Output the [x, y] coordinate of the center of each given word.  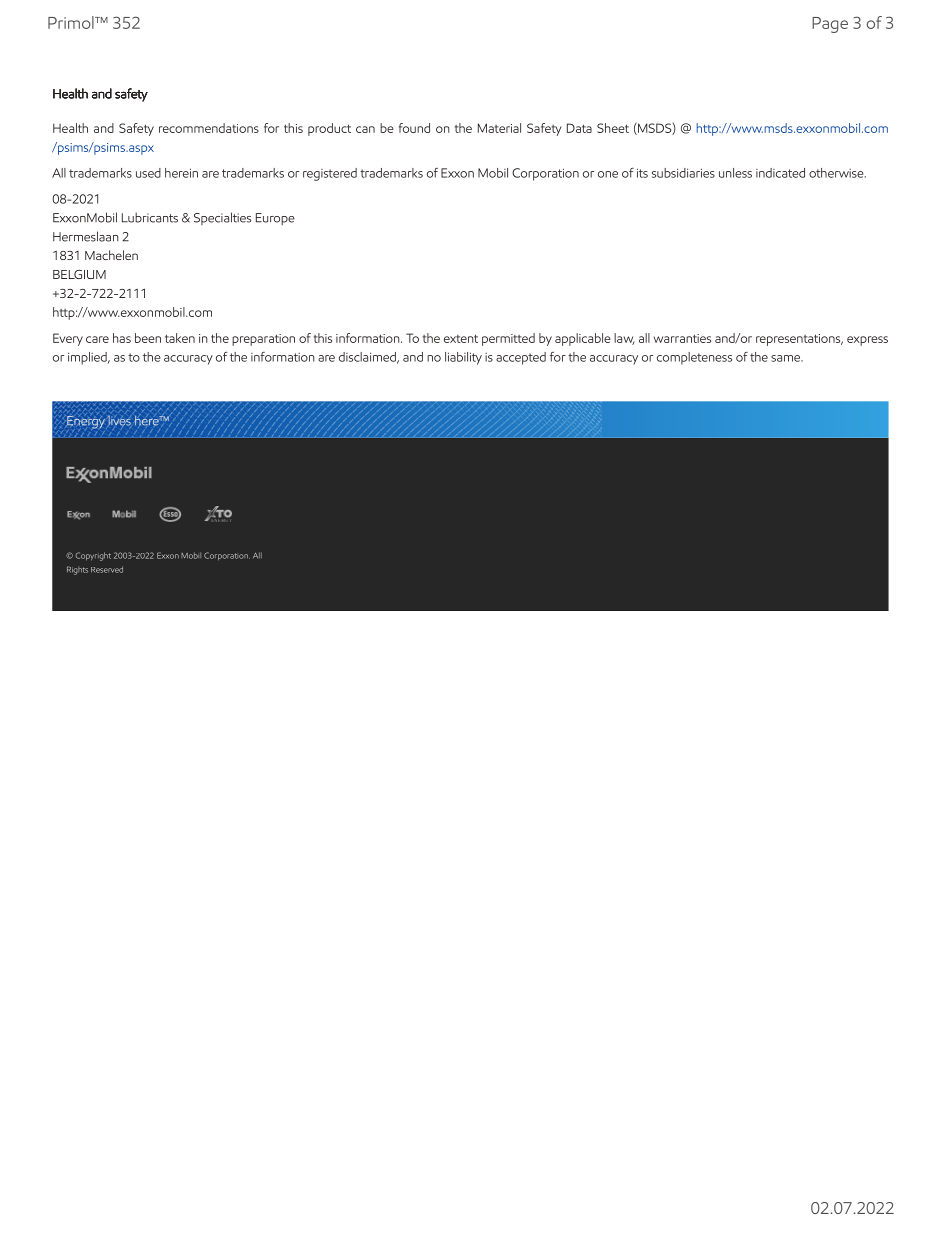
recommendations [209, 128]
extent [461, 338]
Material [499, 128]
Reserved [107, 569]
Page [830, 25]
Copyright [93, 556]
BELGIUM [79, 274]
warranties [682, 338]
